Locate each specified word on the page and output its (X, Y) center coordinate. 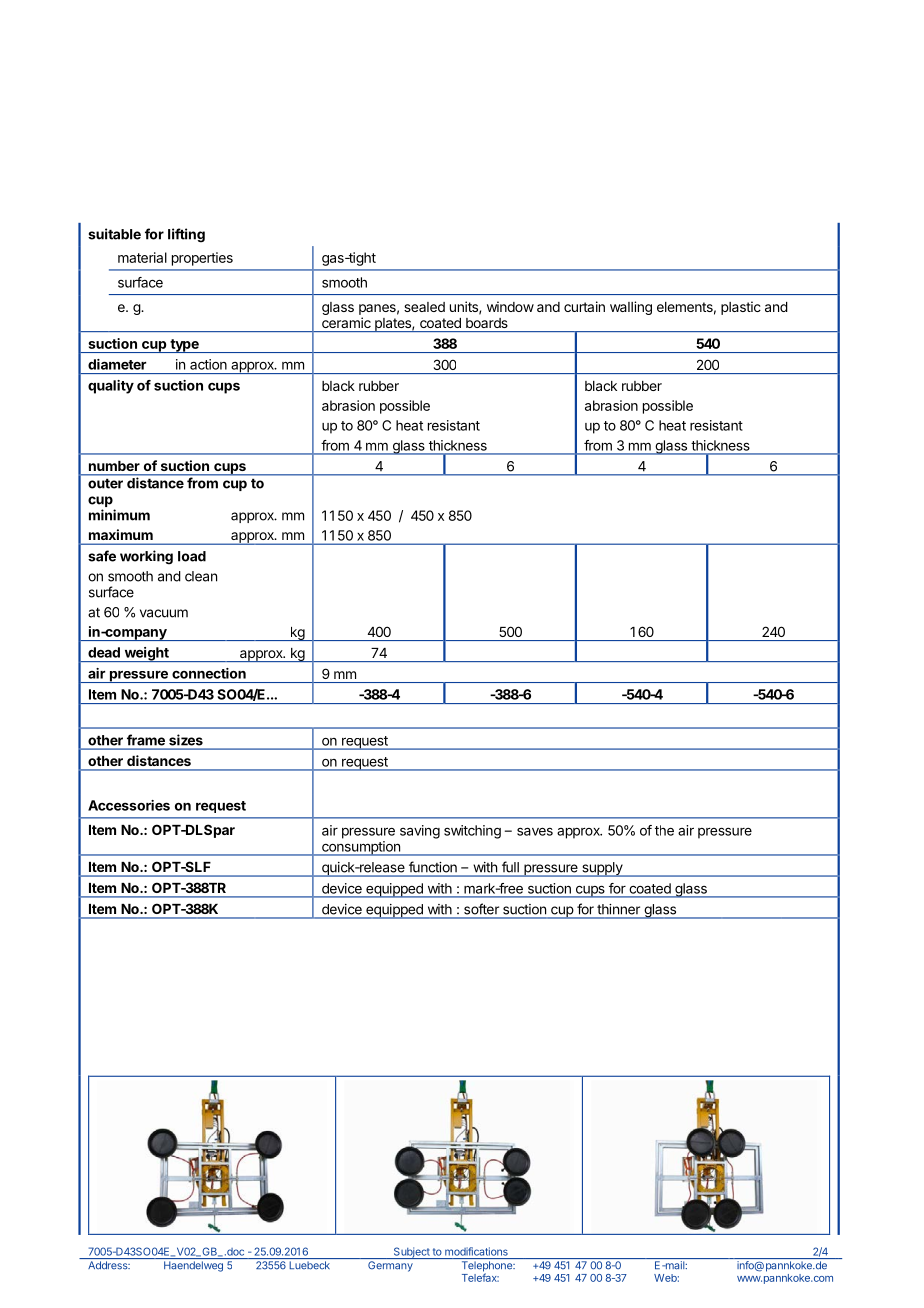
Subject (411, 1253)
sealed (424, 307)
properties (202, 259)
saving (420, 832)
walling (631, 308)
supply (602, 869)
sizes (186, 740)
